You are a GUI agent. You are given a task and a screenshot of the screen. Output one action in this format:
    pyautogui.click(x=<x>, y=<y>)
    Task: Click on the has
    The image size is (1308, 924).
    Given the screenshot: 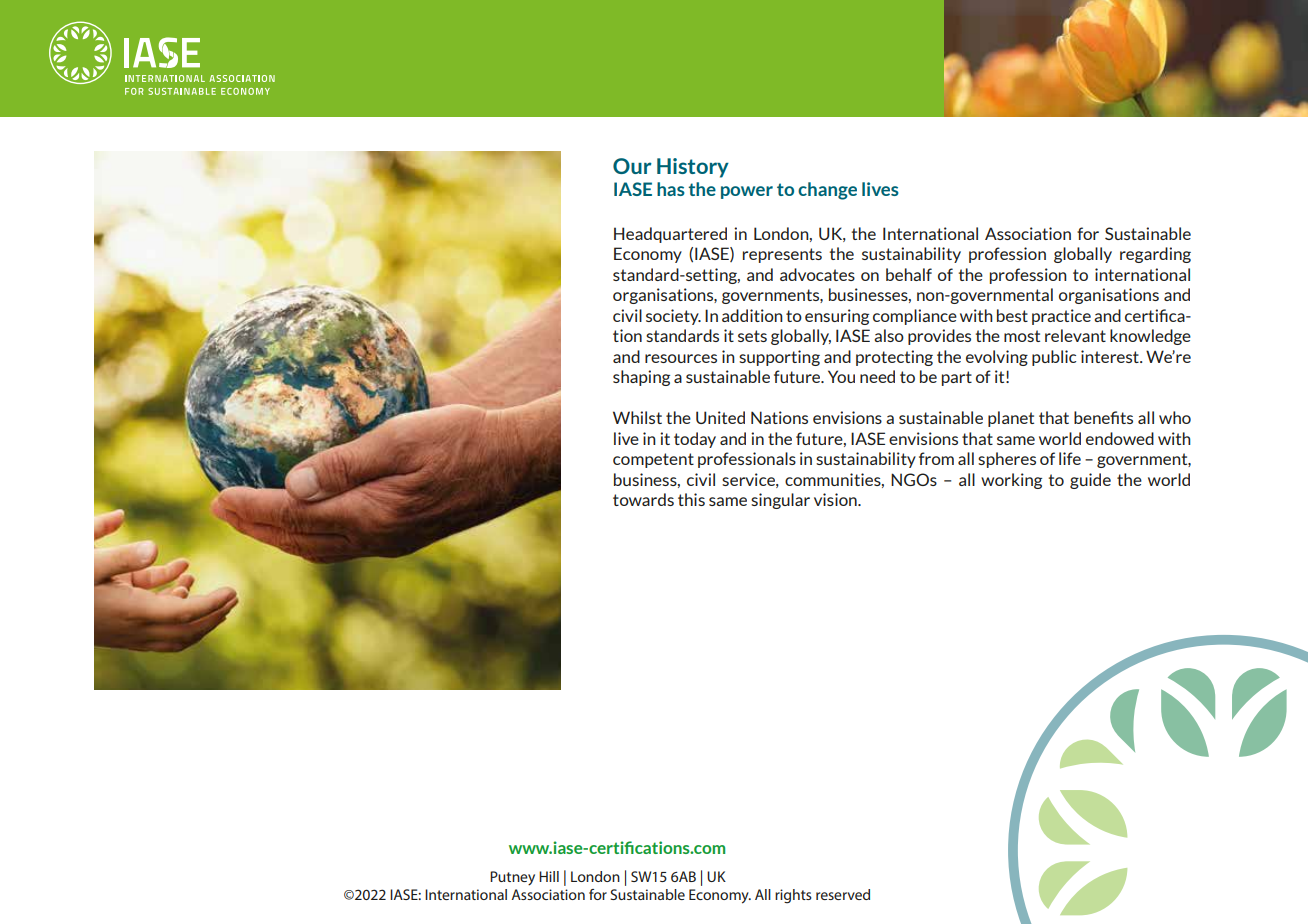 What is the action you would take?
    pyautogui.click(x=671, y=189)
